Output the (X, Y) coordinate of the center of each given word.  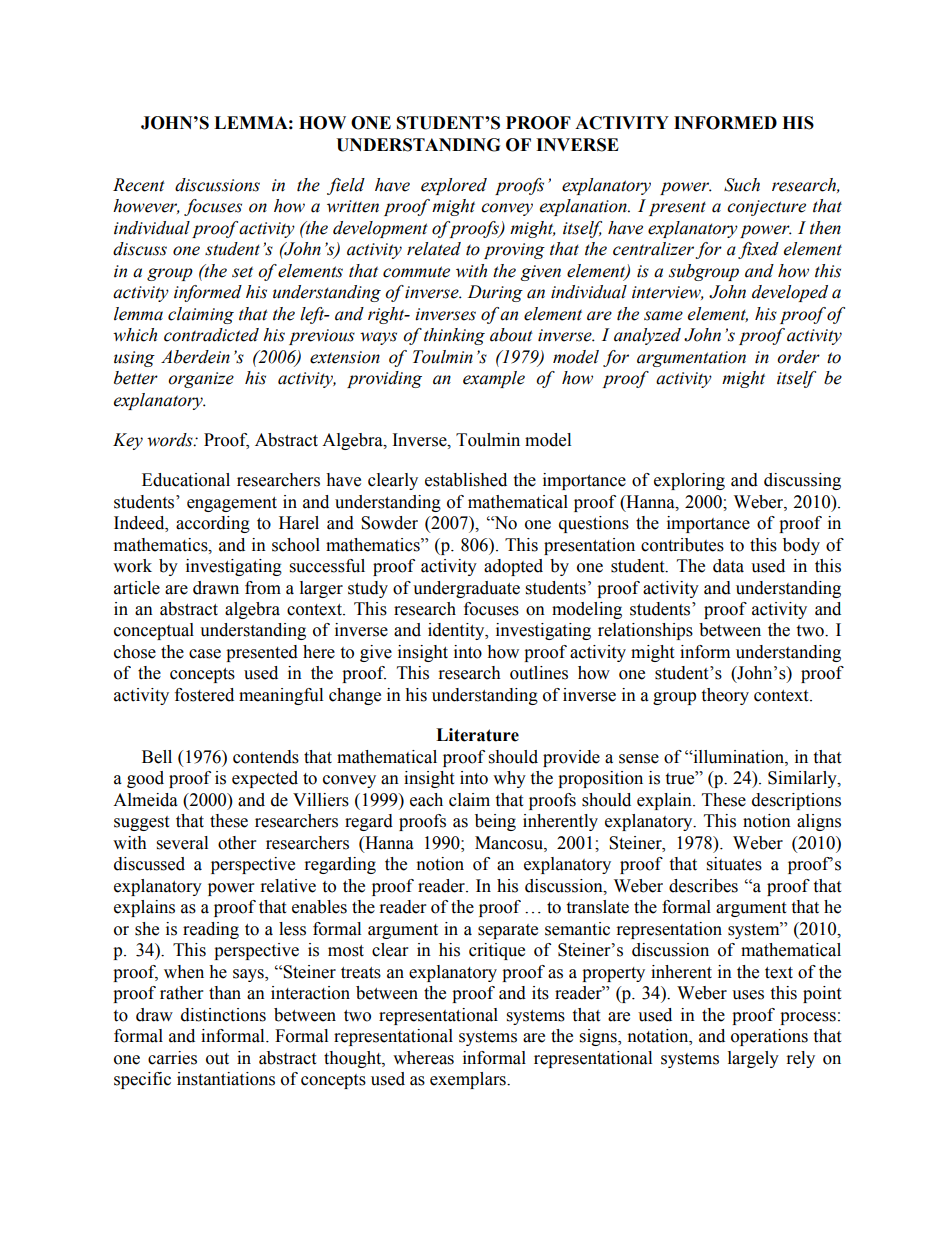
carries (172, 1058)
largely (753, 1059)
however (146, 206)
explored (454, 186)
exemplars (469, 1080)
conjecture (766, 208)
